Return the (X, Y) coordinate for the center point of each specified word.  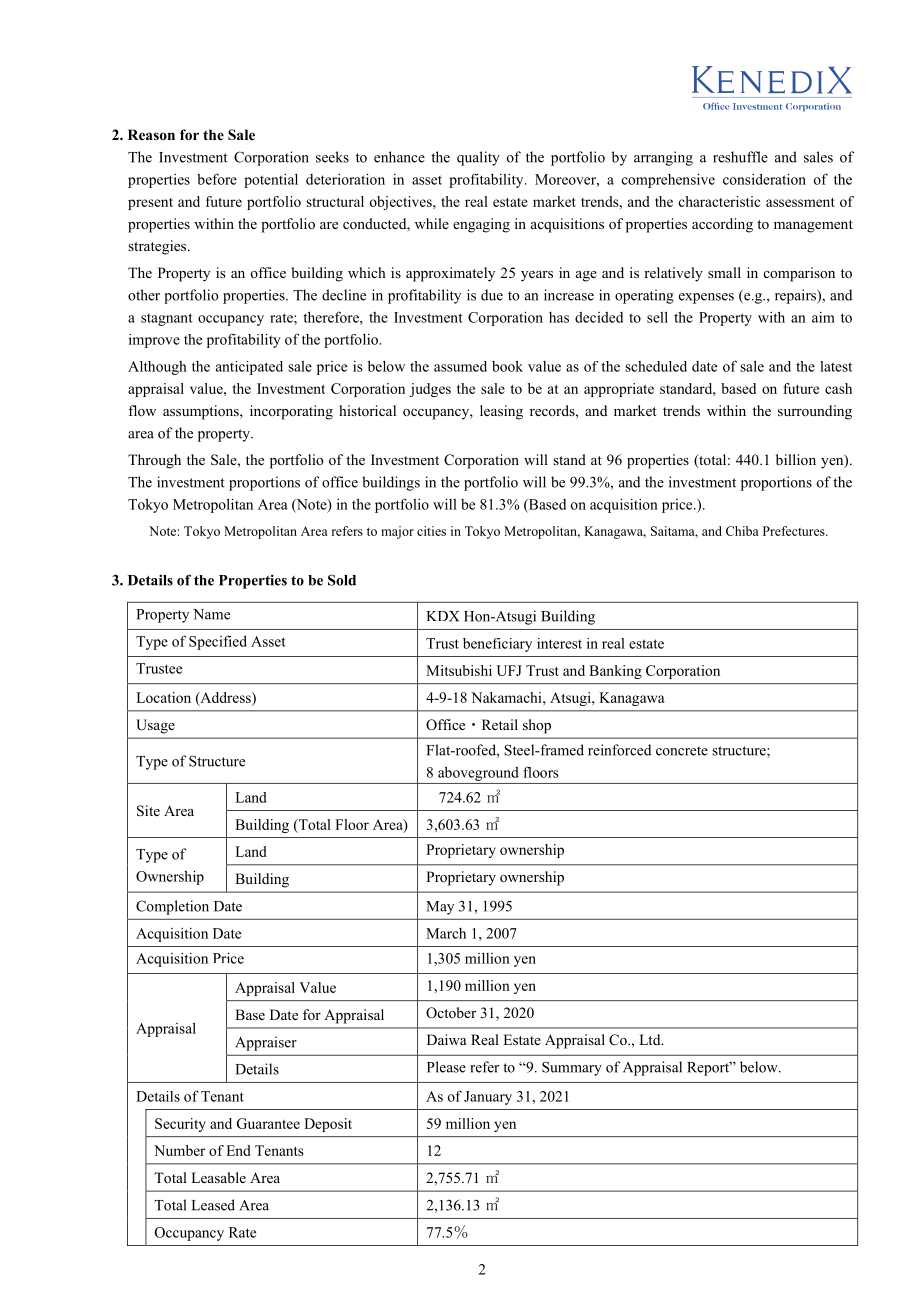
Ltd (651, 1039)
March (446, 933)
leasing (501, 412)
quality (478, 158)
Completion (172, 907)
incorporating (291, 412)
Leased (213, 1205)
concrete (682, 751)
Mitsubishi (459, 670)
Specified (218, 642)
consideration (764, 179)
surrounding (815, 412)
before (217, 179)
